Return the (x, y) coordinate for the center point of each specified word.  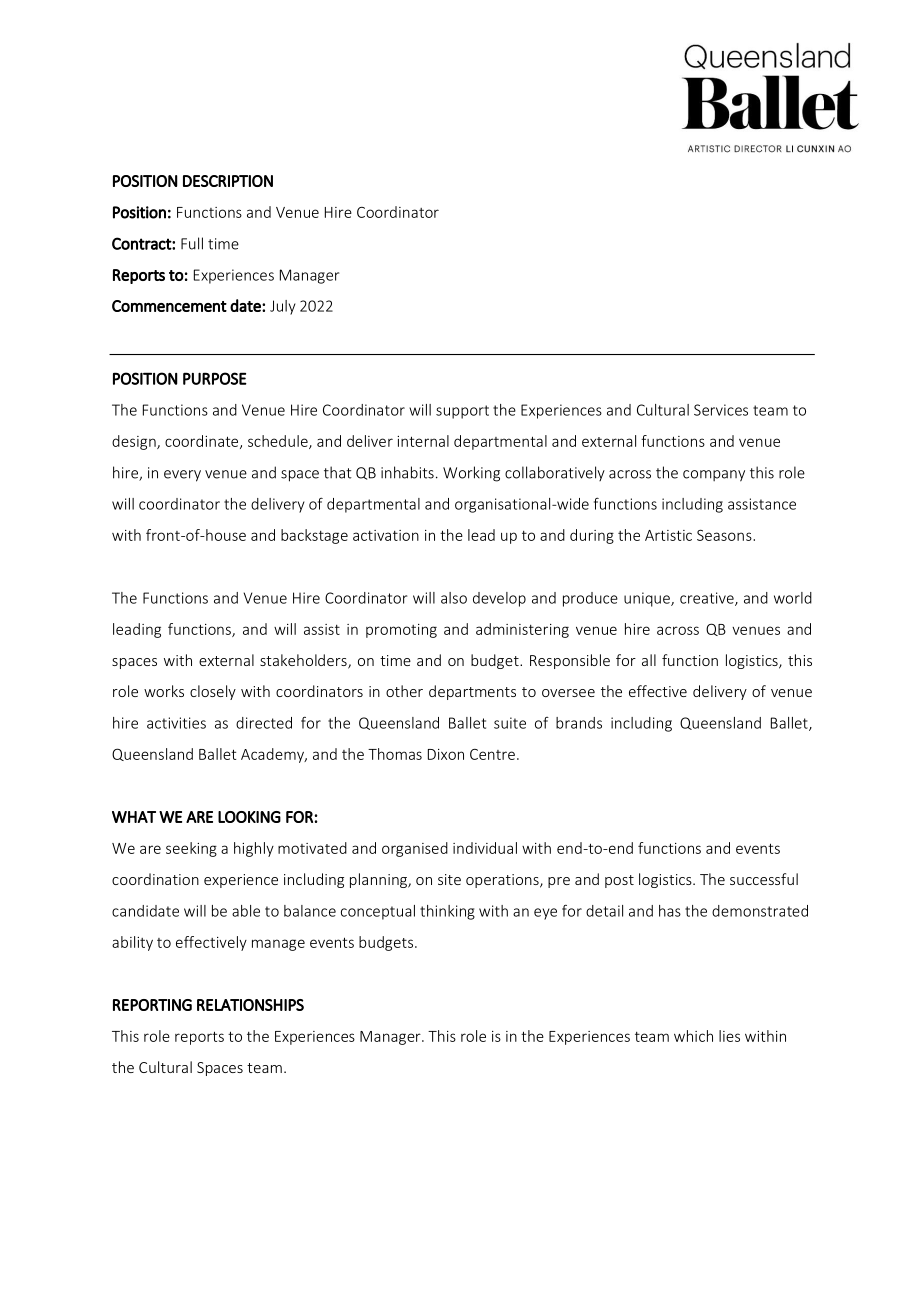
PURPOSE (215, 378)
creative (708, 599)
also (454, 598)
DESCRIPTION (228, 181)
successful (764, 879)
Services (721, 410)
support (462, 412)
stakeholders (304, 661)
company (714, 476)
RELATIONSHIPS (250, 1005)
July (283, 307)
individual (485, 848)
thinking (447, 912)
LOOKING (249, 817)
